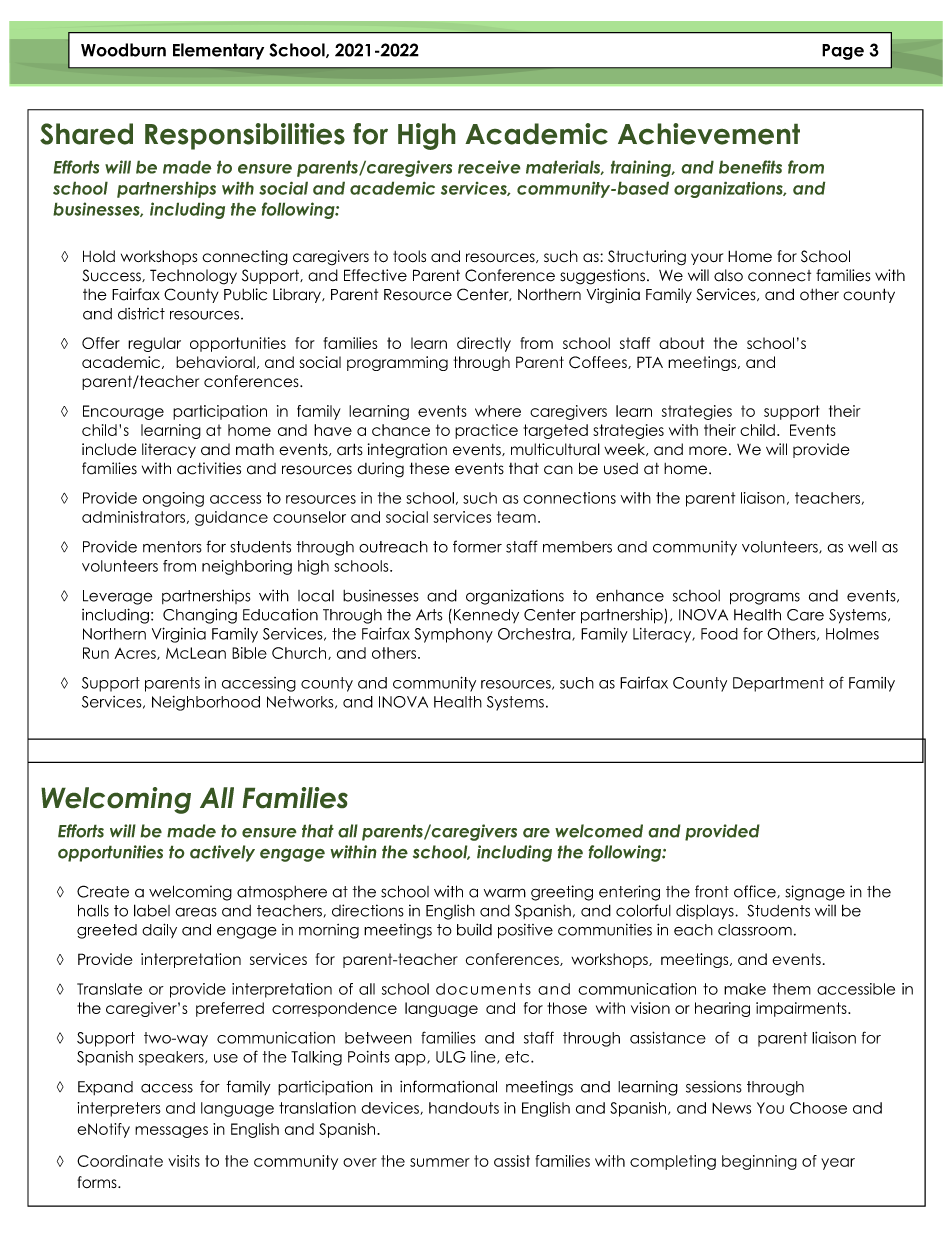 Image resolution: width=952 pixels, height=1233 pixels. Describe the element at coordinates (206, 703) in the page. I see `Neighborhood` at that location.
